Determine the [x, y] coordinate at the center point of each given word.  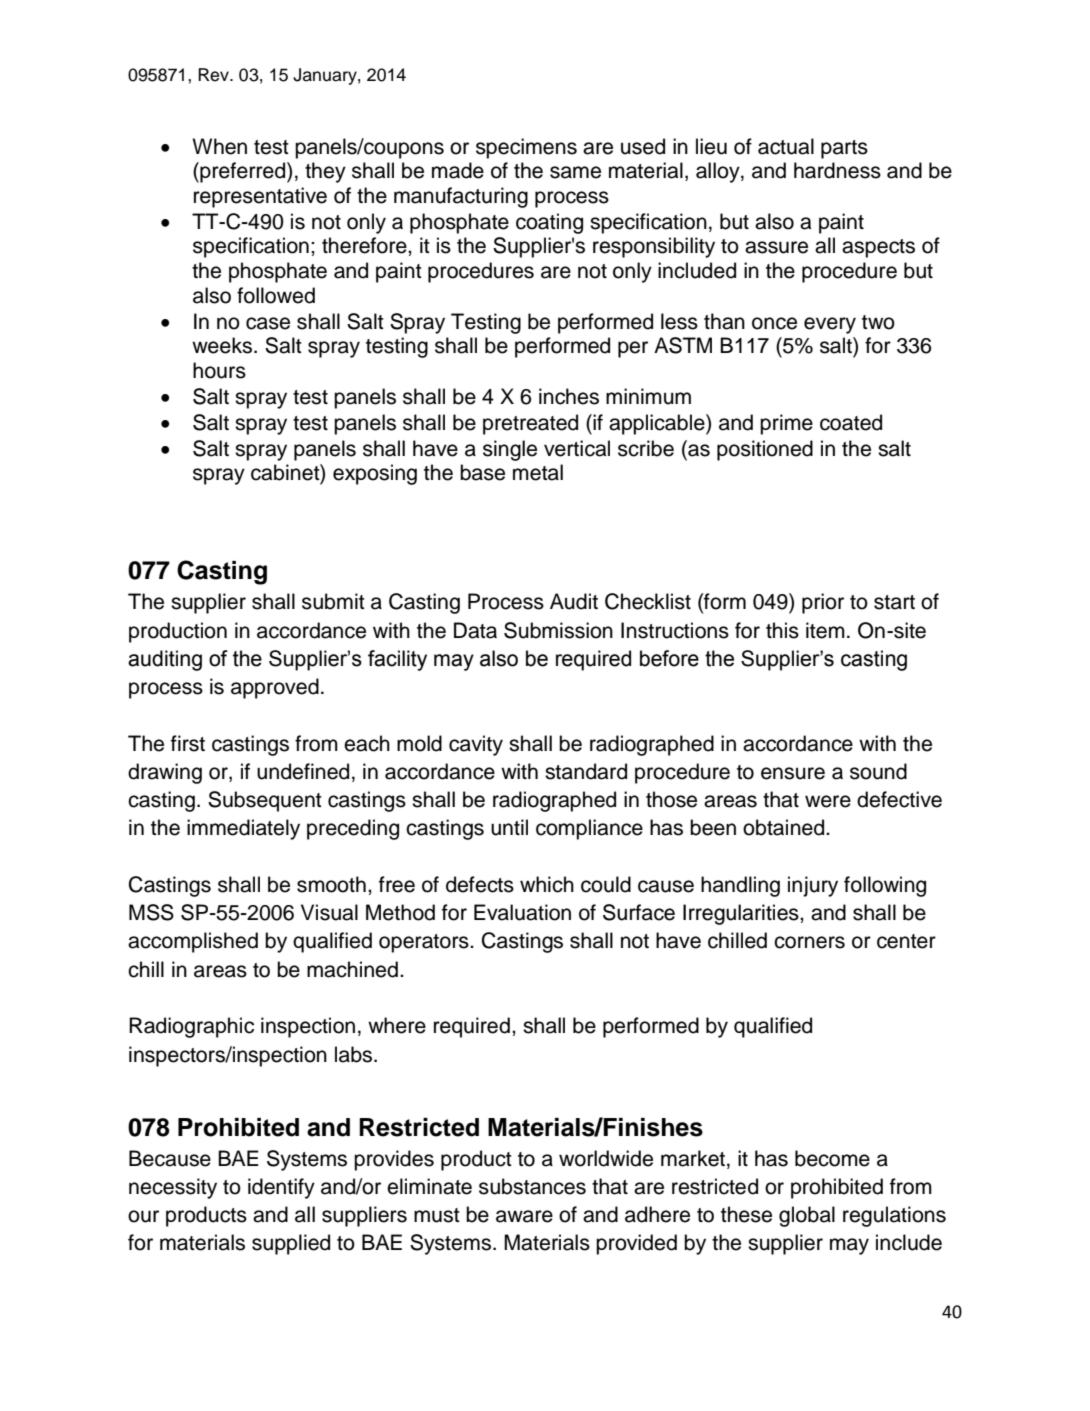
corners [809, 942]
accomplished [193, 942]
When [219, 146]
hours [219, 370]
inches [569, 396]
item [825, 630]
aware [524, 1216]
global [807, 1216]
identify [281, 1188]
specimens [526, 148]
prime [786, 424]
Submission [558, 630]
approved [275, 688]
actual [786, 146]
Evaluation [522, 912]
